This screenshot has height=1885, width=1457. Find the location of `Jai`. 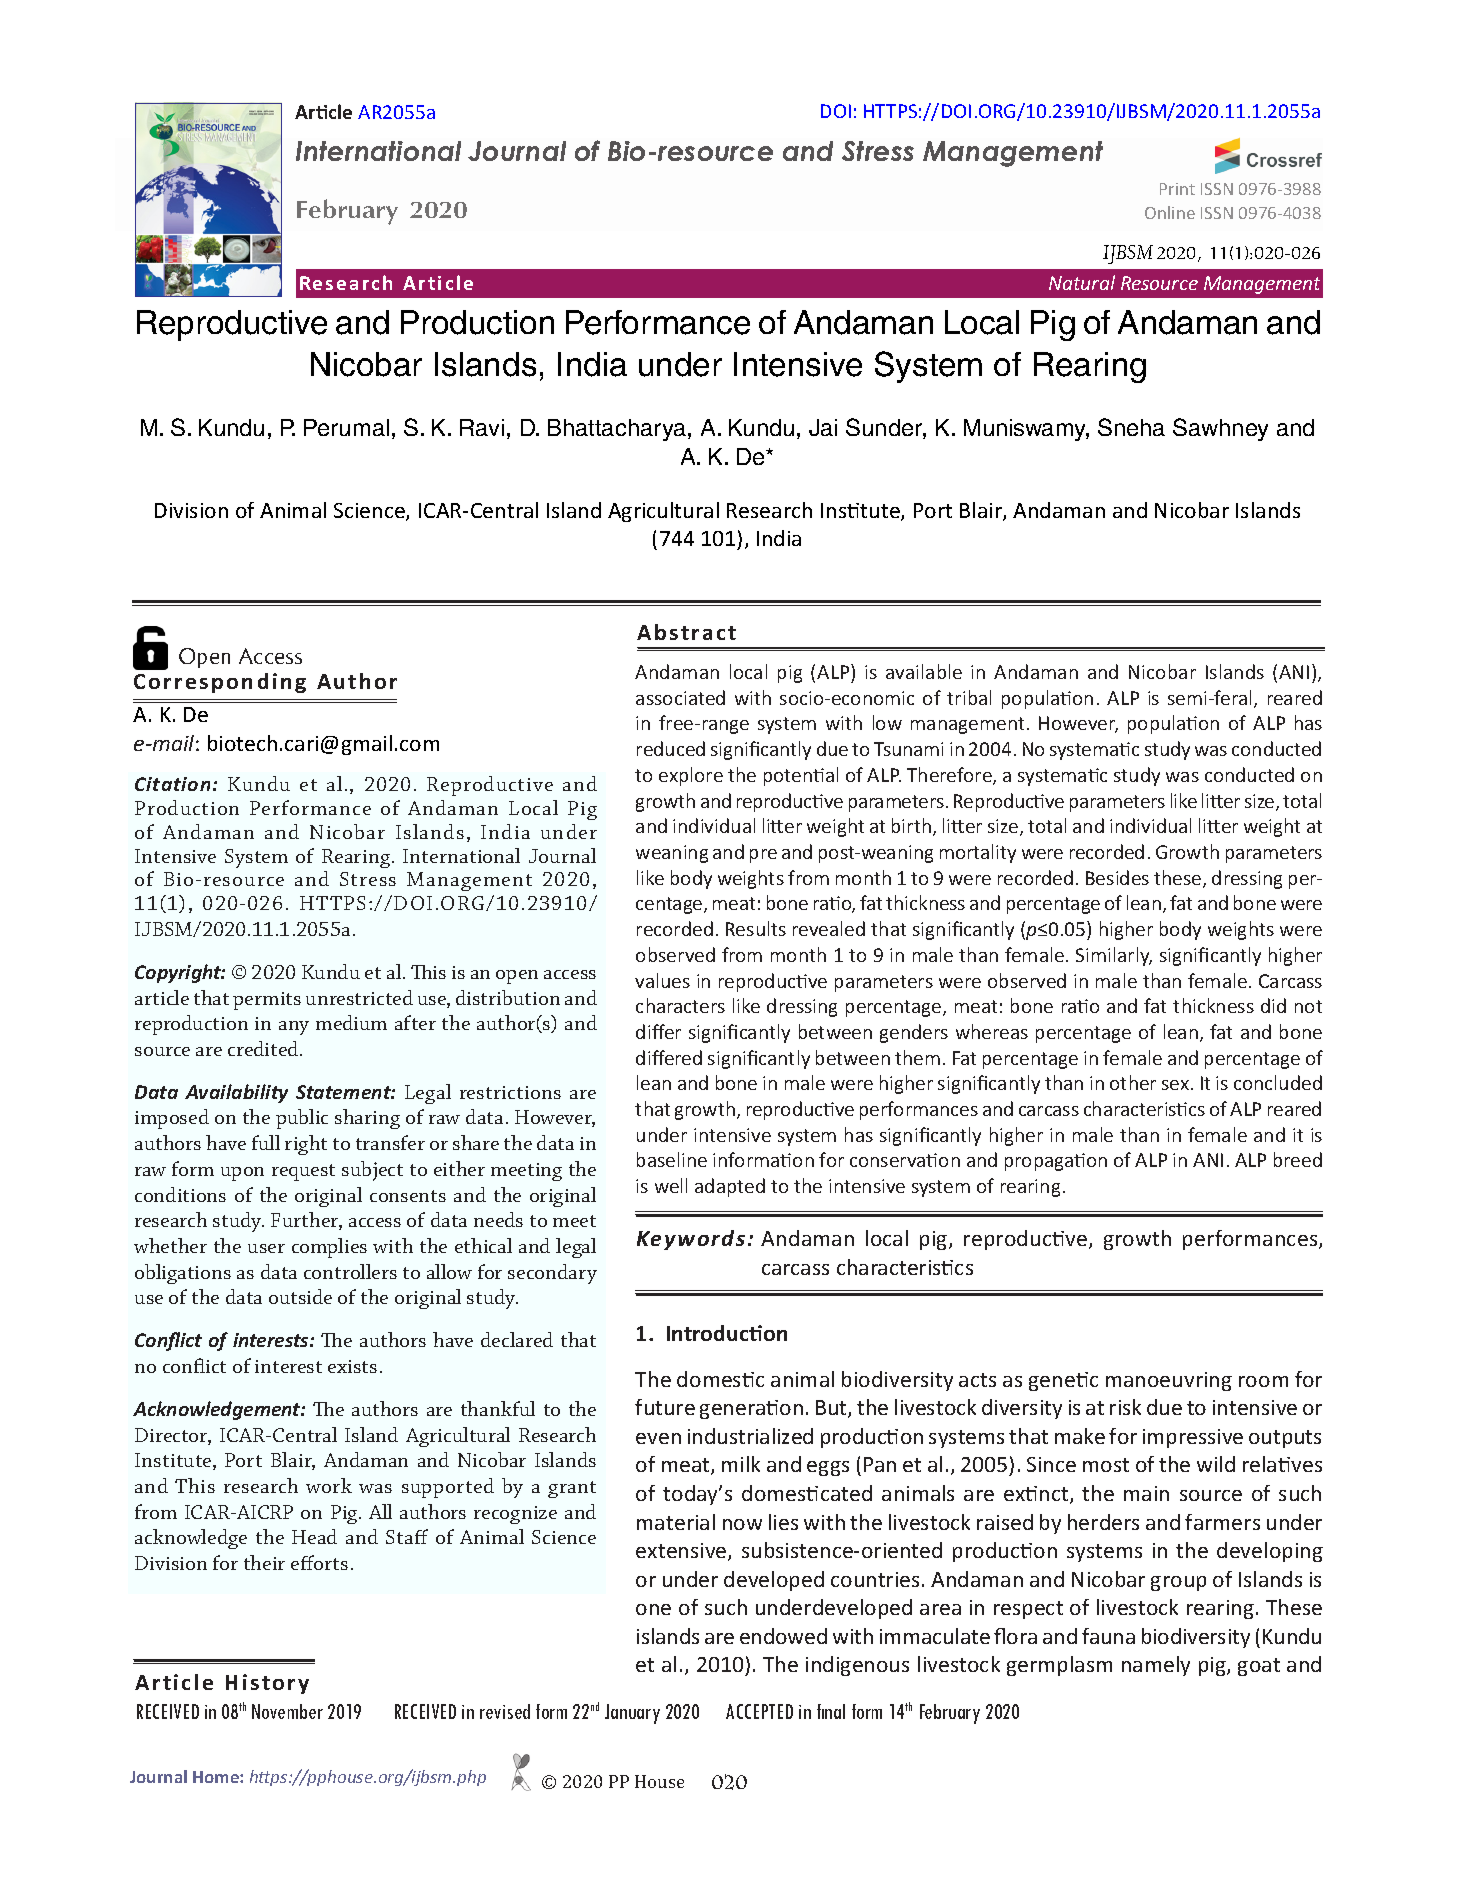

Jai is located at coordinates (823, 427).
